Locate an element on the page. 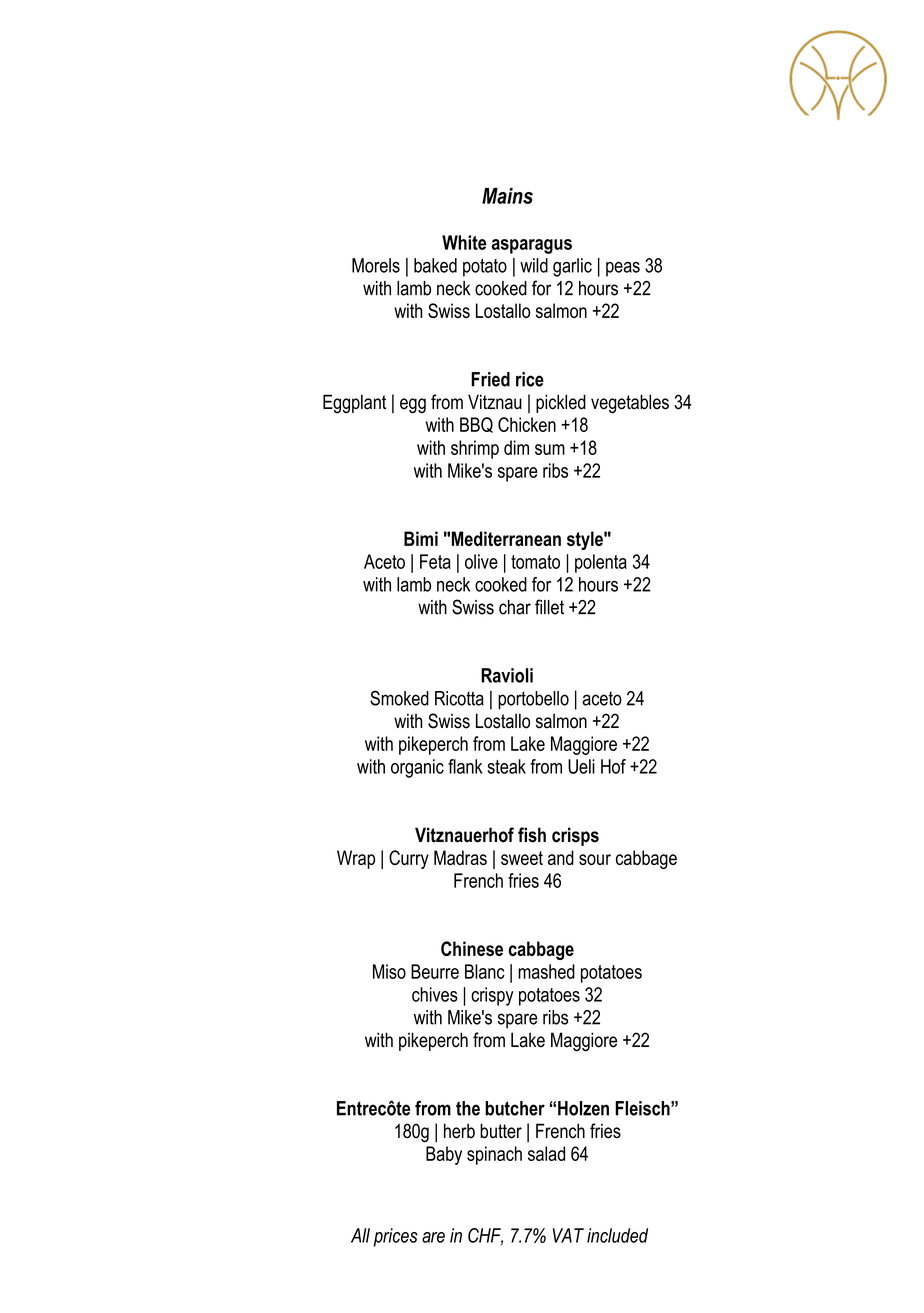  Mains is located at coordinates (507, 196).
